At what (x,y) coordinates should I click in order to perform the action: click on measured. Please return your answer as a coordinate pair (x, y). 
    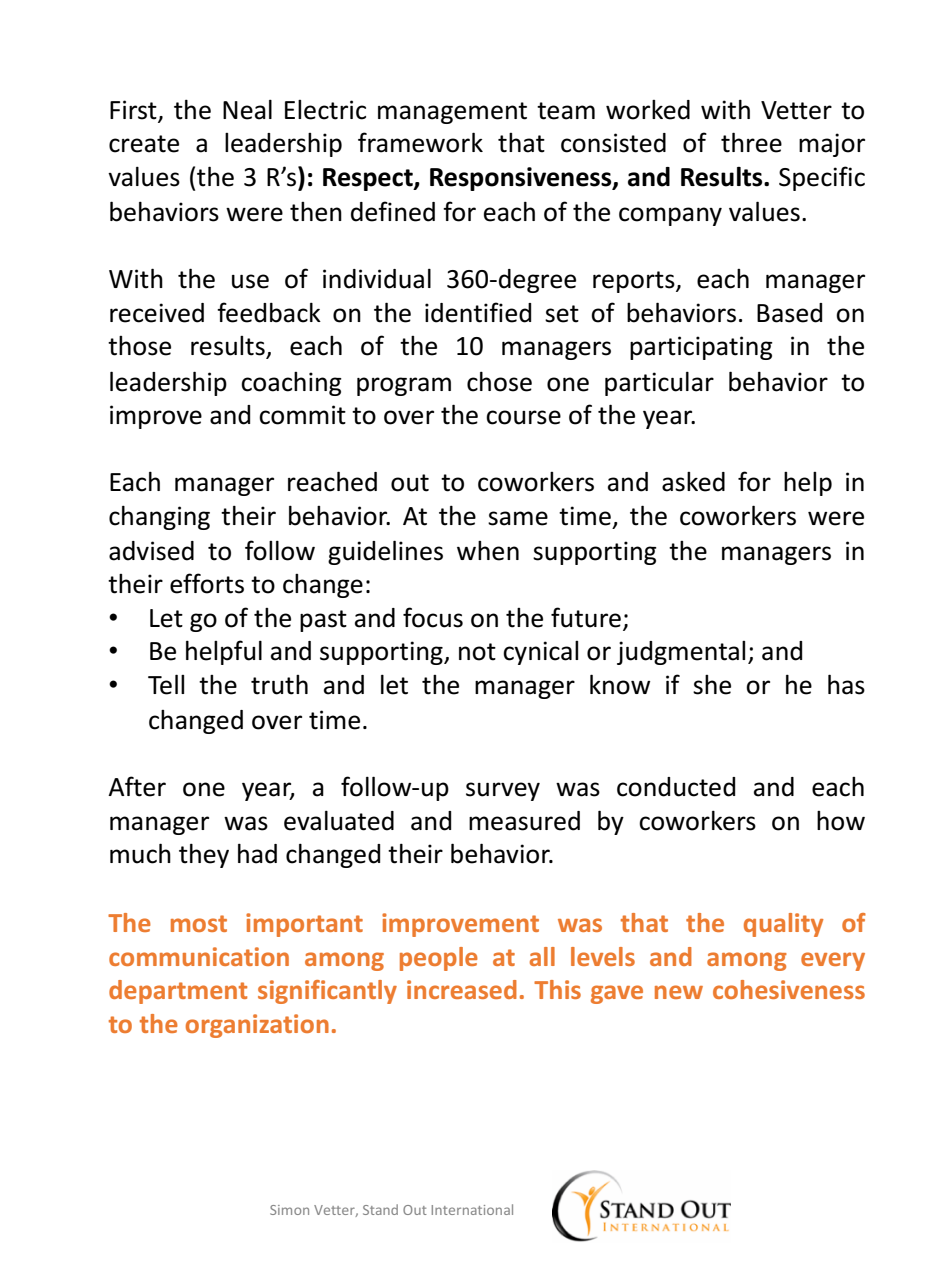
    Looking at the image, I should click on (524, 821).
